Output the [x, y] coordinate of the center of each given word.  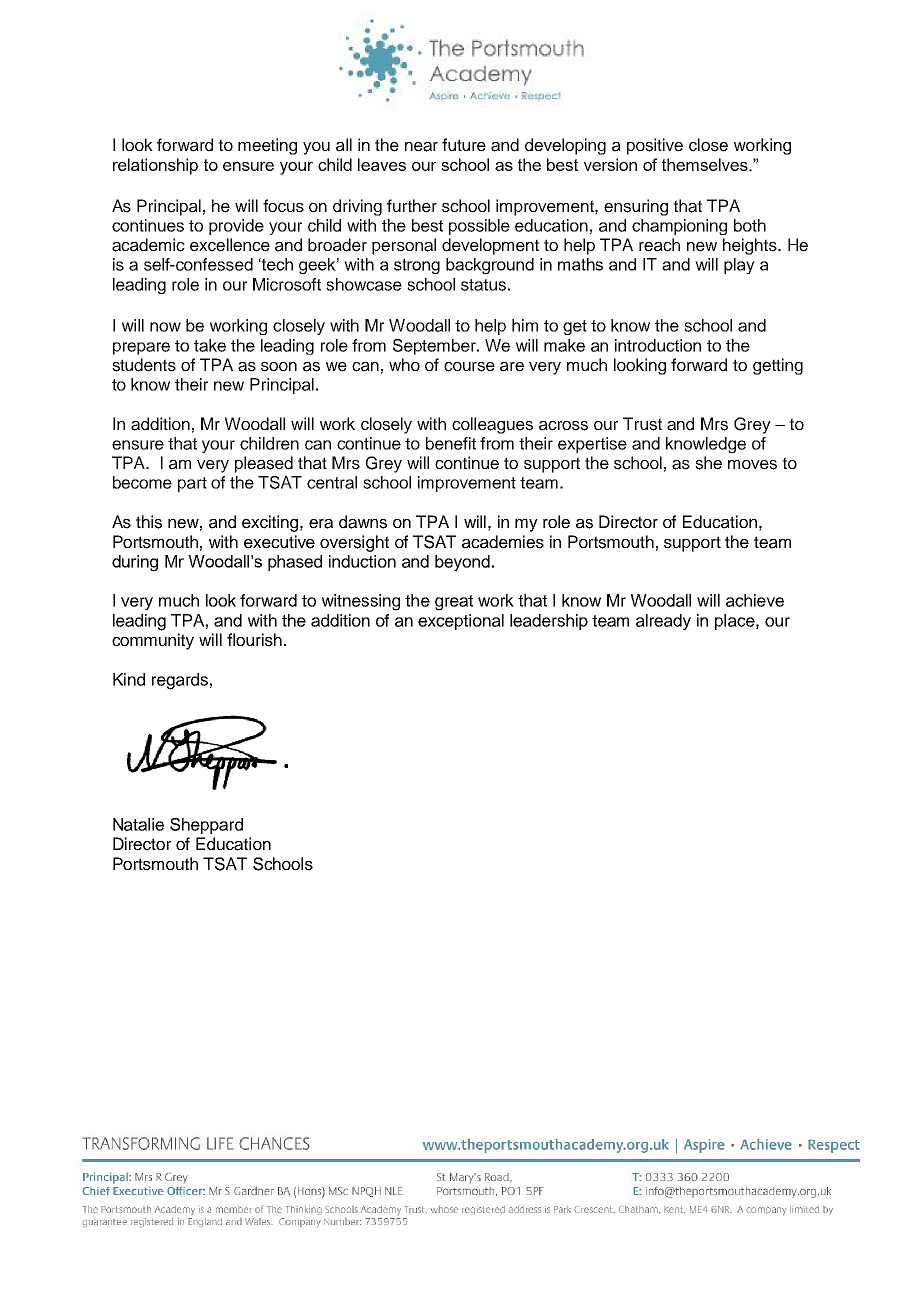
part [192, 484]
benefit [451, 443]
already [663, 622]
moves [752, 465]
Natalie [138, 824]
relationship [155, 166]
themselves [706, 164]
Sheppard [206, 826]
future [464, 145]
